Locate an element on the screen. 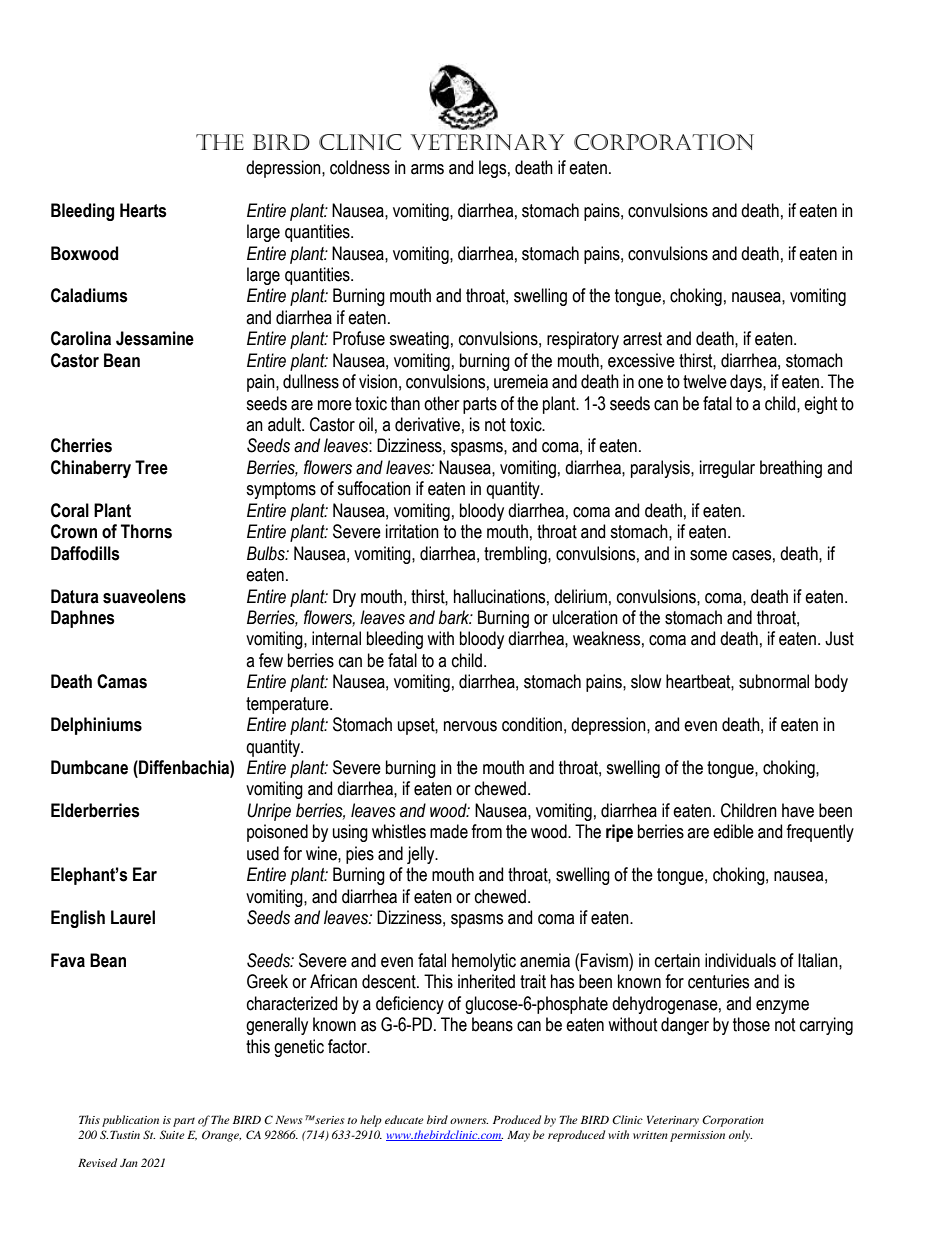 The width and height of the screenshot is (952, 1233). have is located at coordinates (798, 810).
